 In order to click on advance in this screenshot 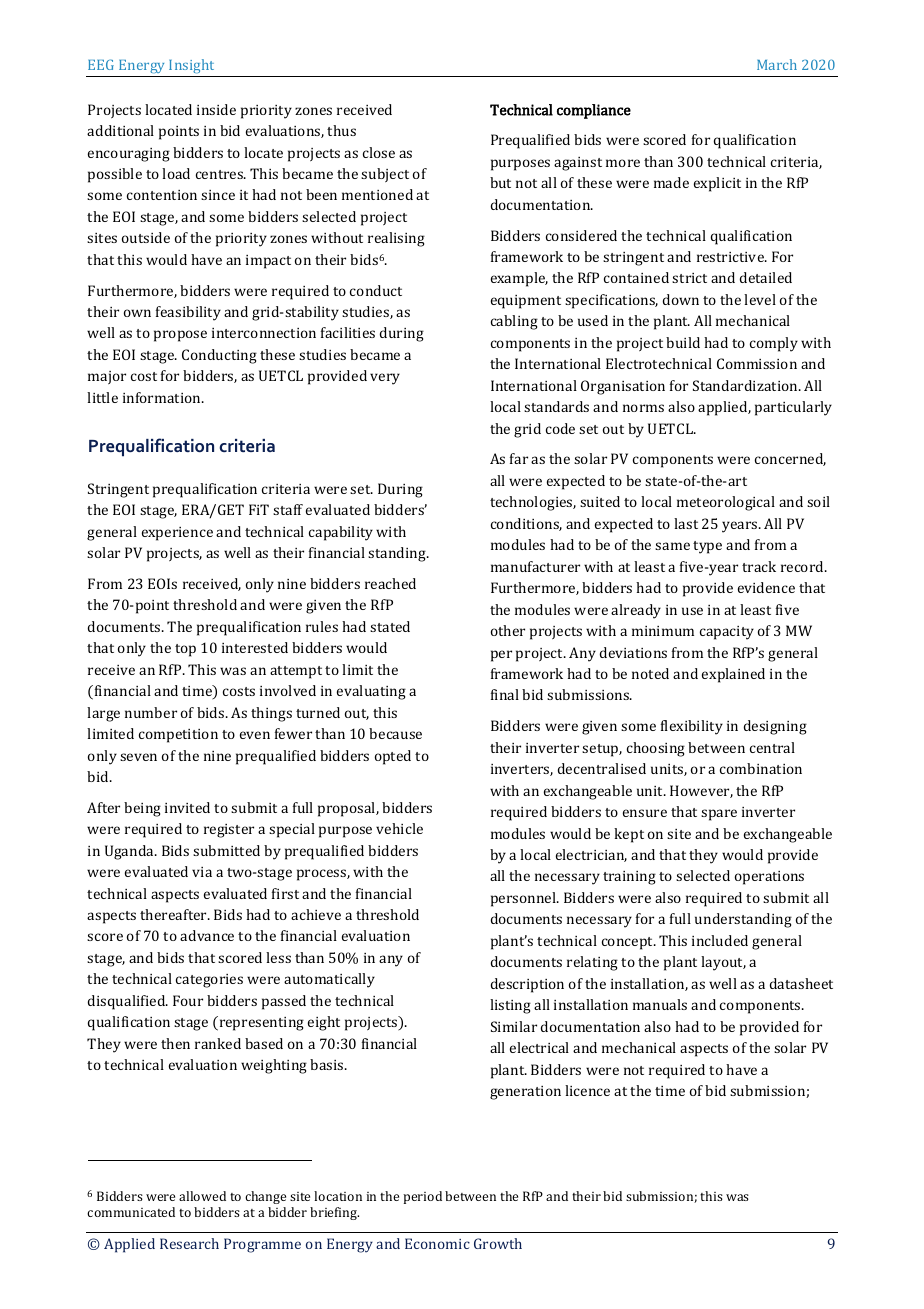, I will do `click(207, 935)`.
